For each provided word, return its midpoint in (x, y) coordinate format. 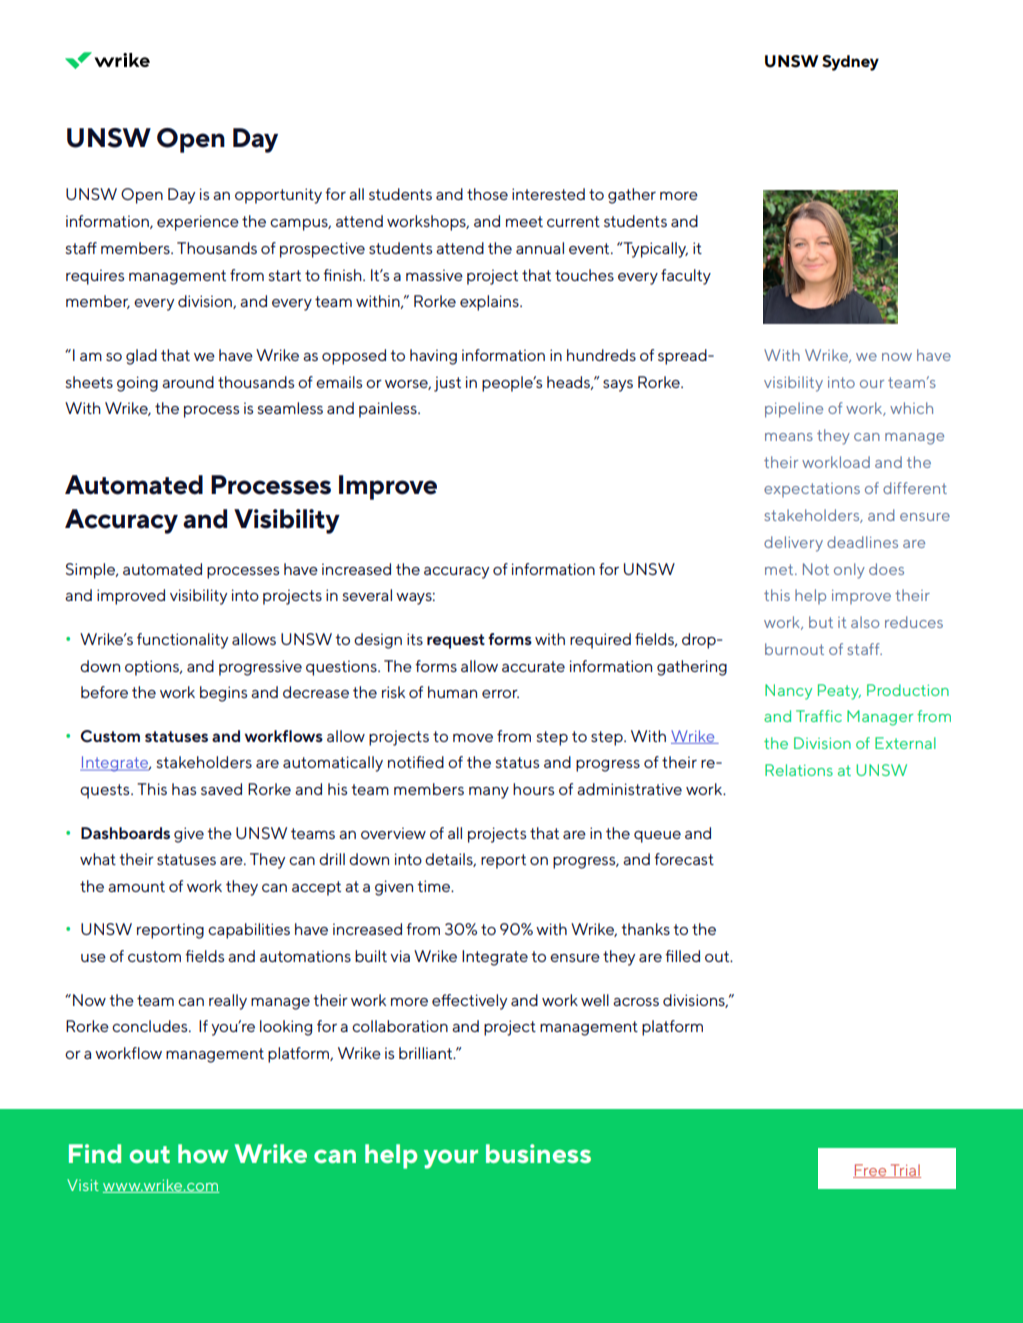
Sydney (850, 63)
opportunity (278, 196)
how (203, 1153)
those (487, 194)
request (456, 641)
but (821, 622)
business (538, 1153)
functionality (182, 641)
